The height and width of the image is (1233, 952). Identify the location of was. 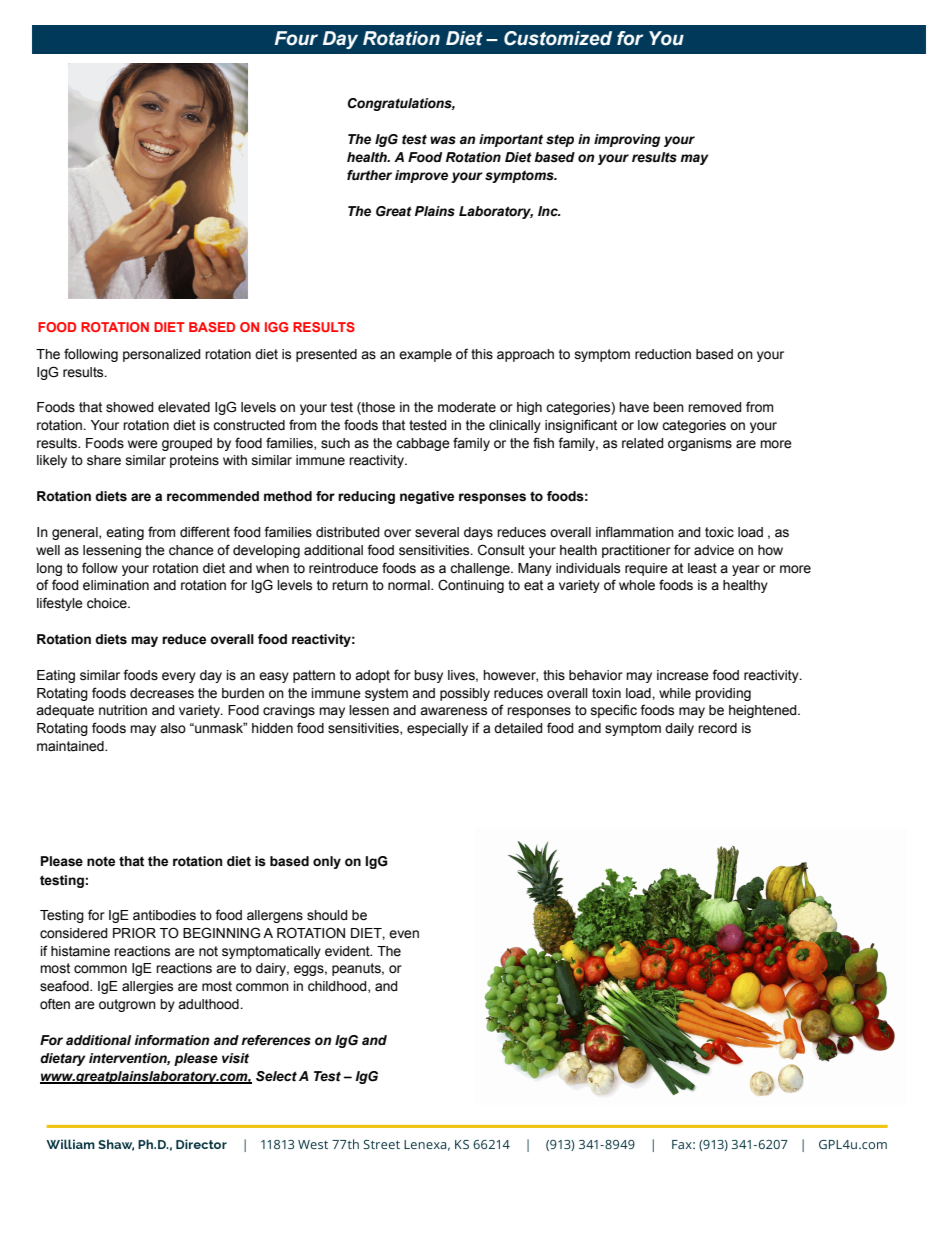
(443, 140).
